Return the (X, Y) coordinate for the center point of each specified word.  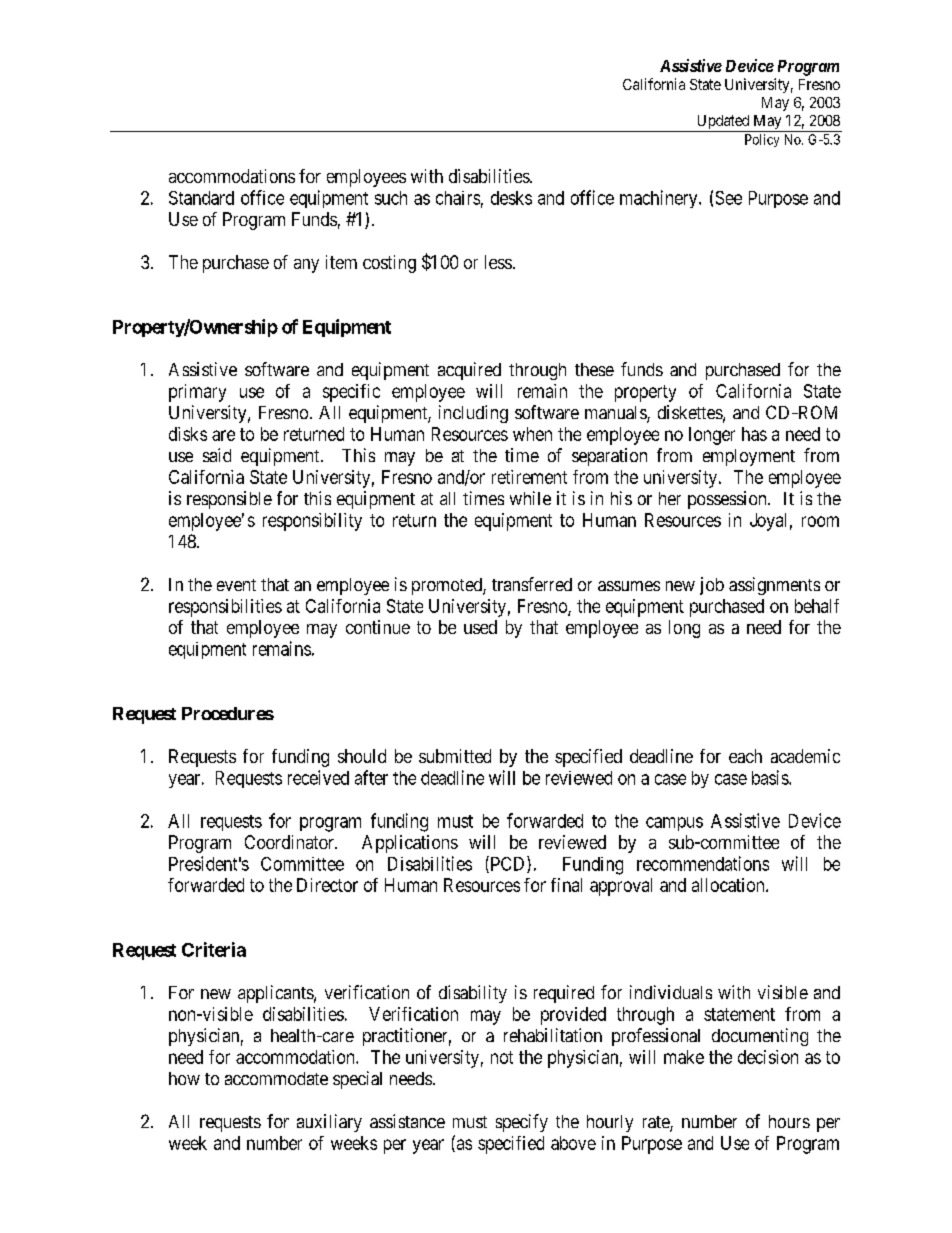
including (473, 414)
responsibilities (225, 608)
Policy (762, 140)
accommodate (276, 1078)
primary (197, 393)
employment (749, 457)
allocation (729, 885)
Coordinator (290, 842)
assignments (774, 586)
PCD (508, 864)
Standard (201, 198)
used (480, 627)
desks (511, 198)
